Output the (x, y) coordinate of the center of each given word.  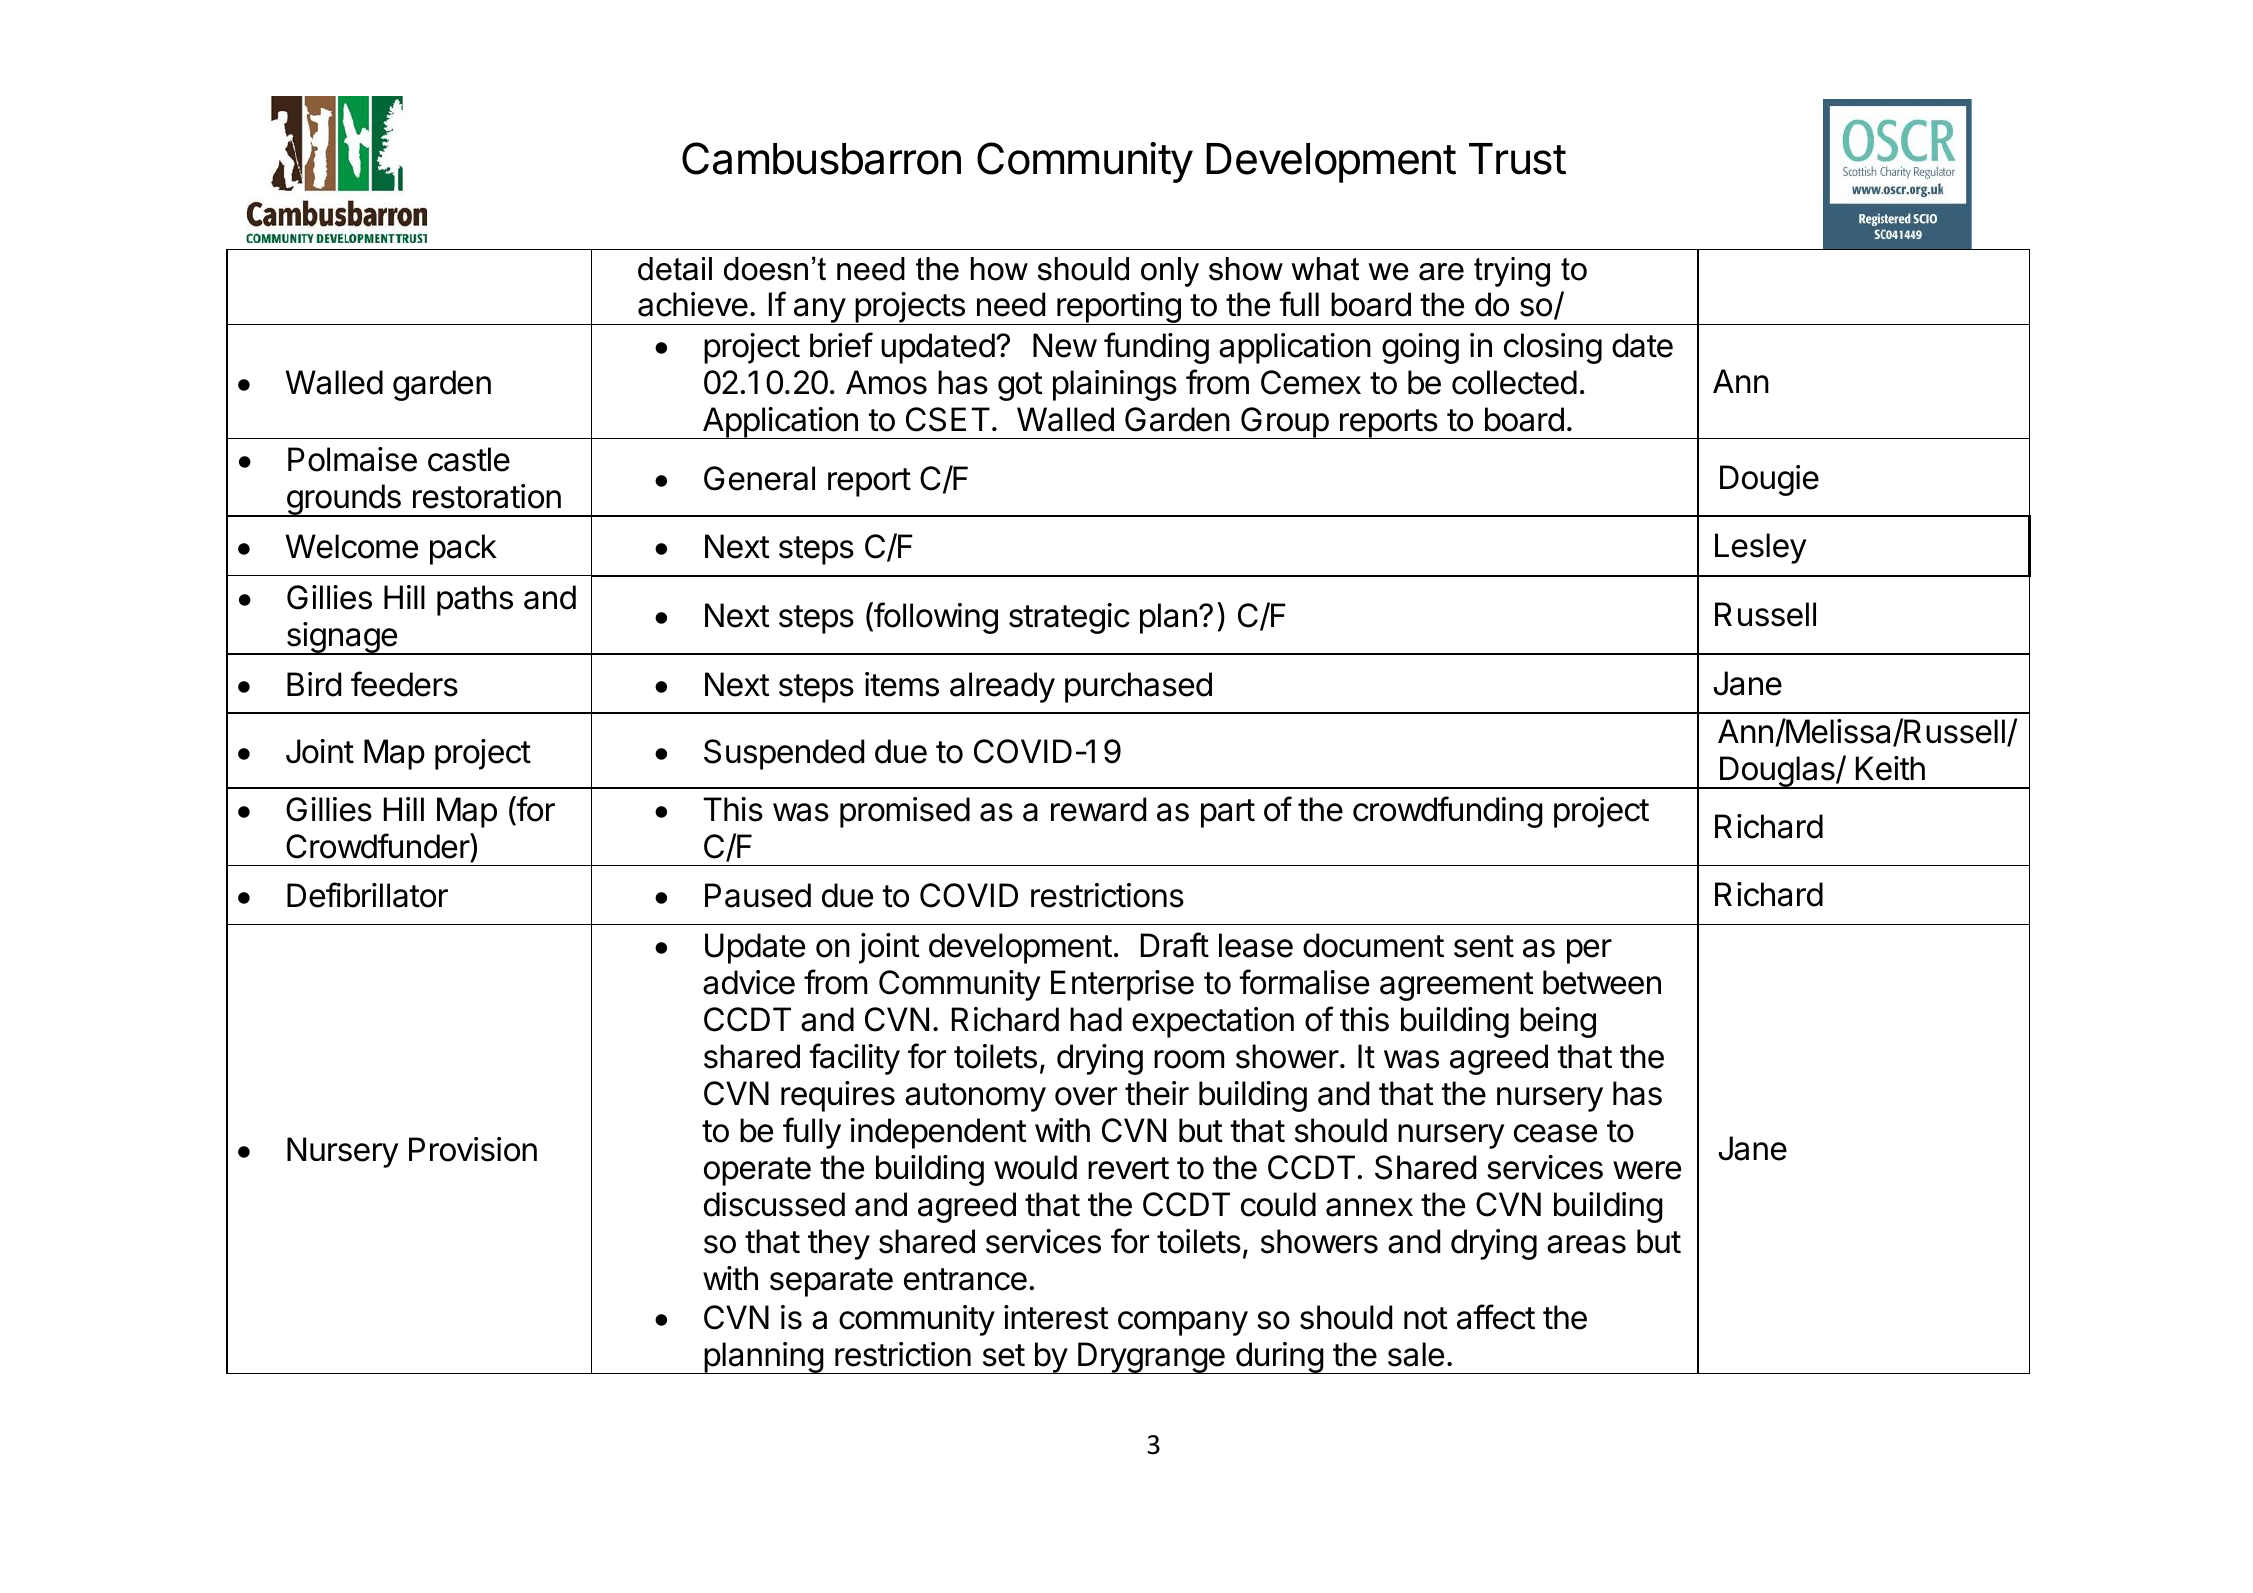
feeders (404, 684)
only (1170, 272)
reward (1098, 809)
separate (831, 1282)
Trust (1517, 159)
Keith (1890, 768)
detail (675, 269)
